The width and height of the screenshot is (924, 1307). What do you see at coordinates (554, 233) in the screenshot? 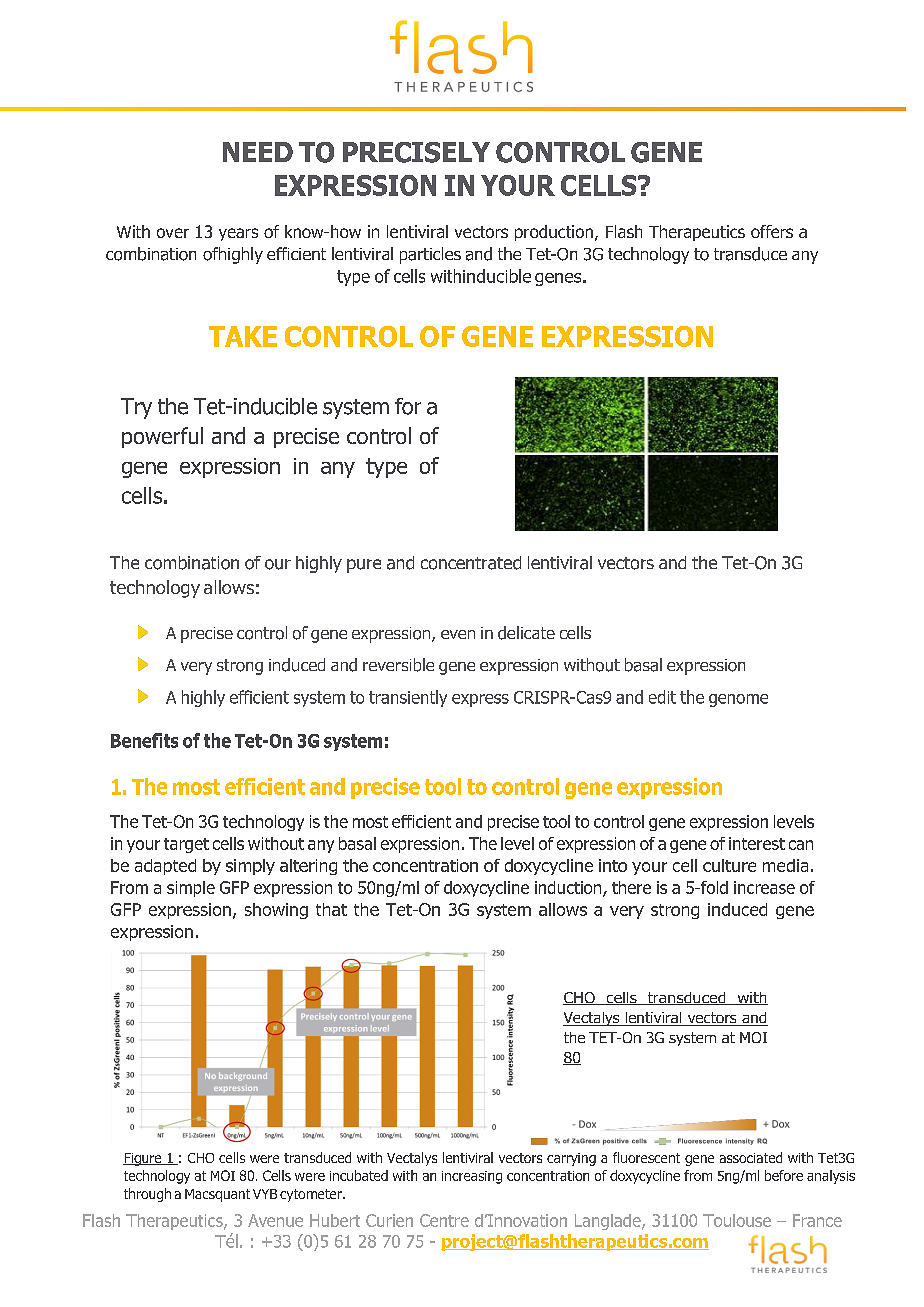
I see `production` at bounding box center [554, 233].
